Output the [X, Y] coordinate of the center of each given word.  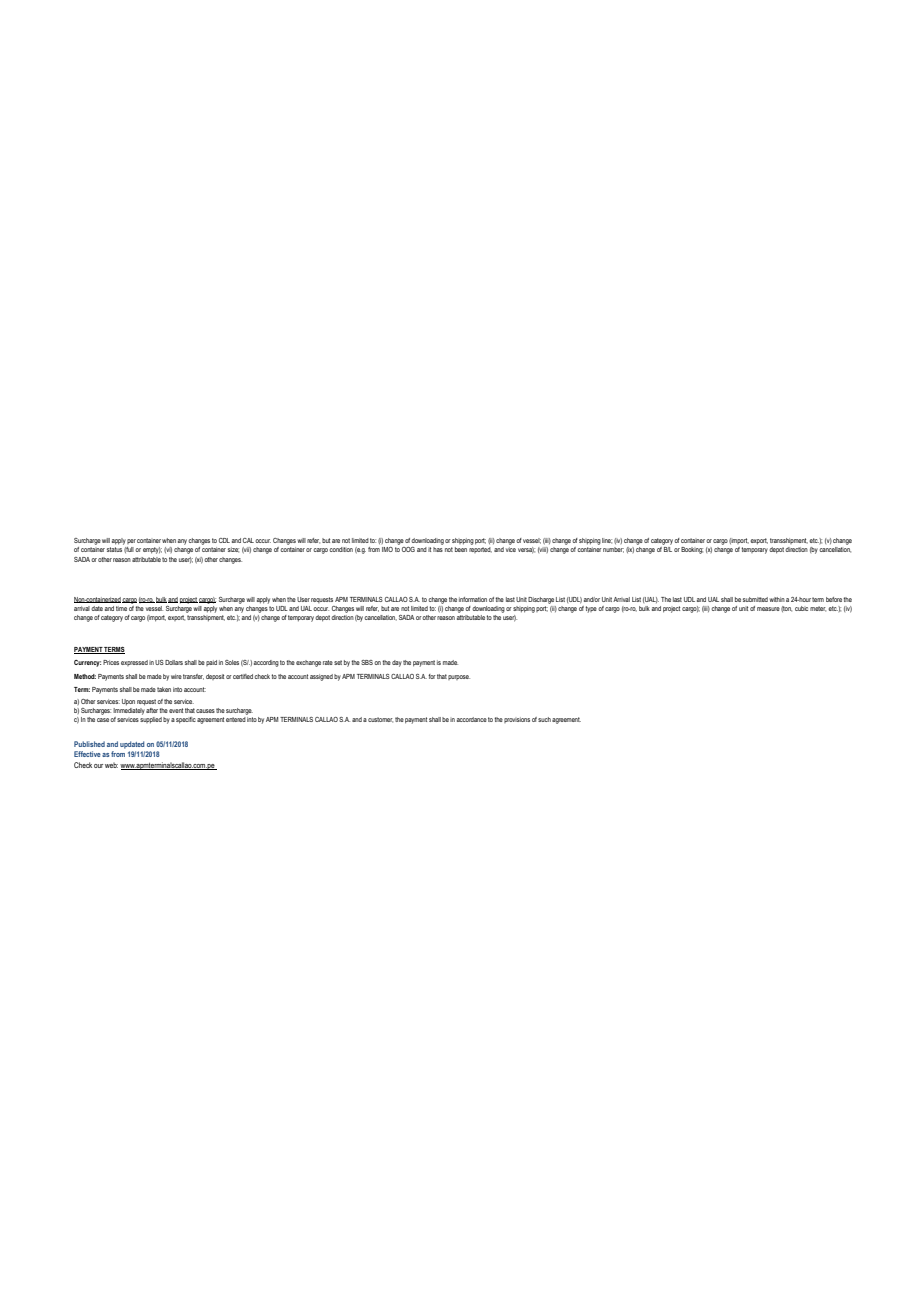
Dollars [174, 662]
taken [164, 689]
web [111, 765]
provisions [517, 720]
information [473, 599]
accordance [472, 719]
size [233, 550]
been [461, 549]
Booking [692, 550]
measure [768, 609]
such [544, 719]
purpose [459, 677]
